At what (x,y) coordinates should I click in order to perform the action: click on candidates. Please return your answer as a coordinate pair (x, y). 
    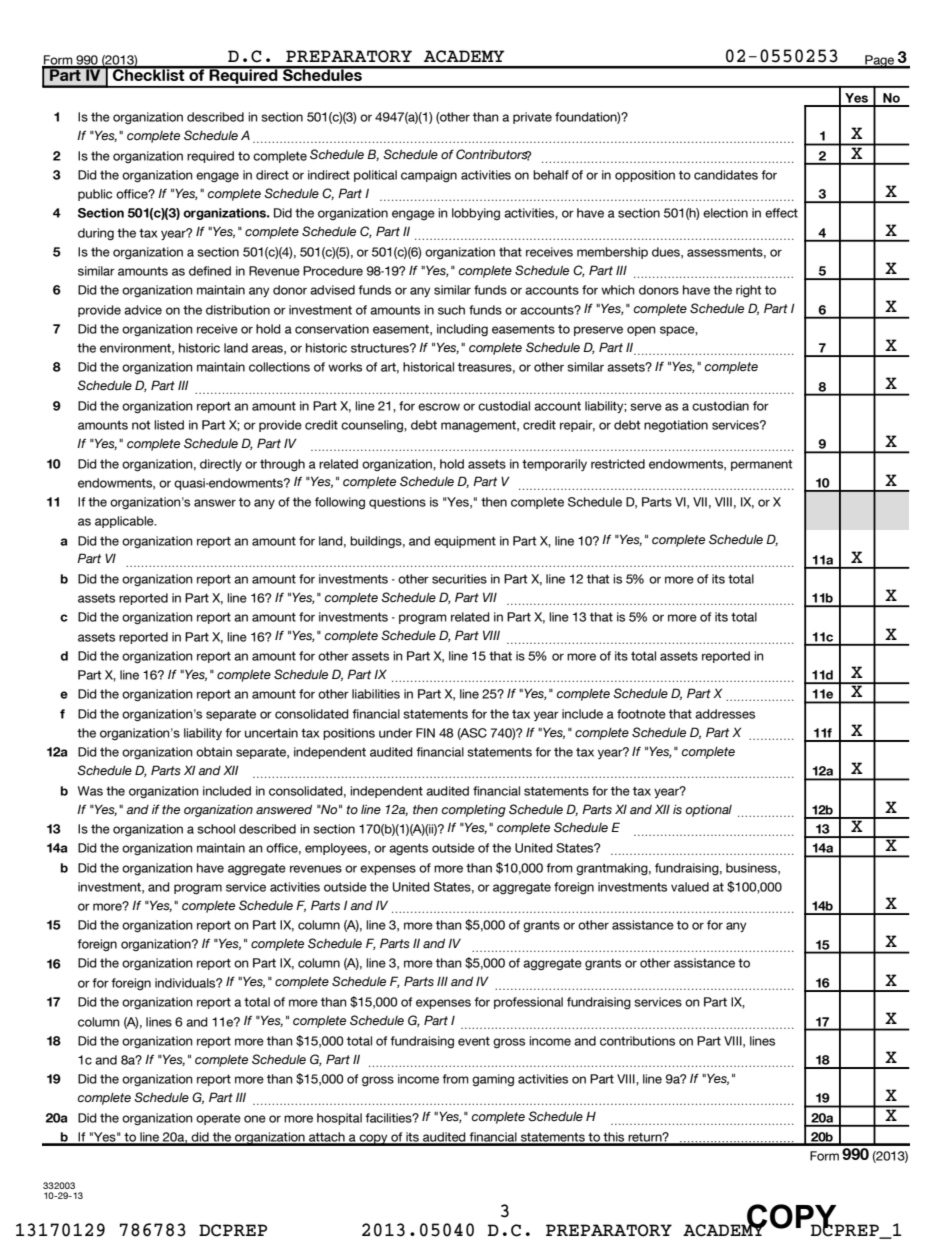
    Looking at the image, I should click on (726, 175).
